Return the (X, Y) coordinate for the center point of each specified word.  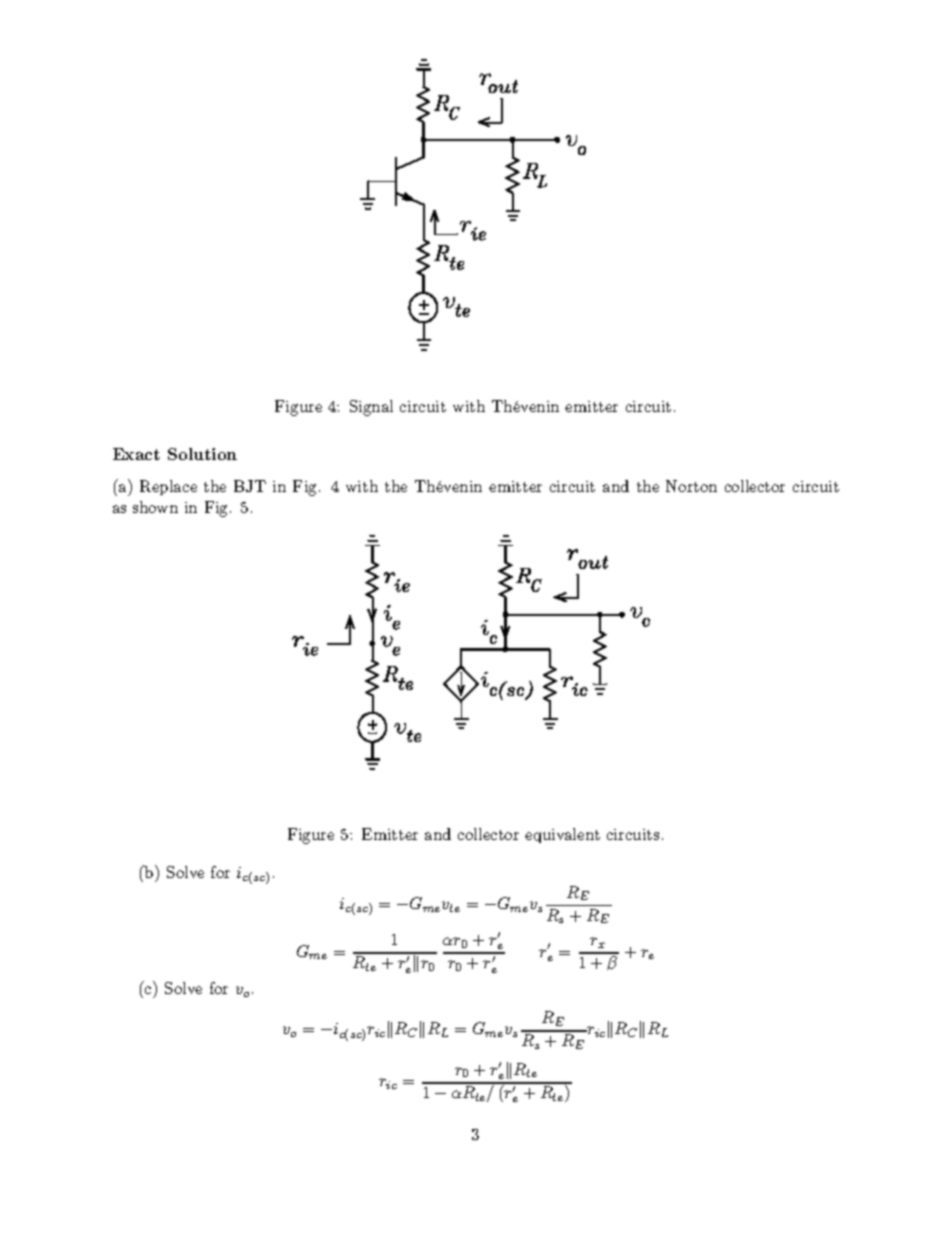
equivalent (562, 835)
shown (155, 507)
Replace (168, 487)
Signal (371, 408)
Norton (691, 486)
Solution (202, 454)
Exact (136, 454)
